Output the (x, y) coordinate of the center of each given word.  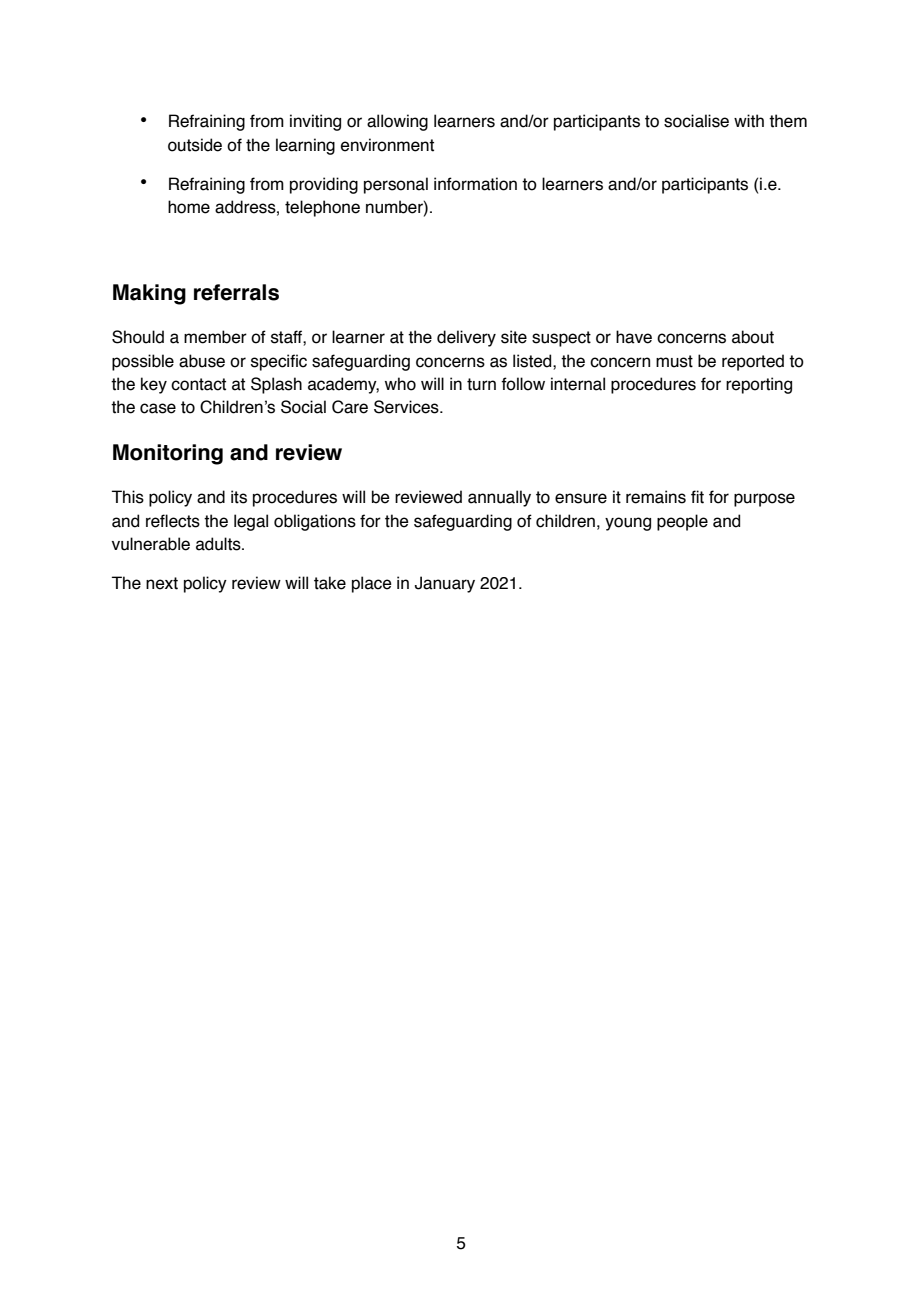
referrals (236, 292)
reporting (759, 385)
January (445, 584)
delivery (466, 338)
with (749, 121)
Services (407, 407)
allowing (397, 122)
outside (195, 145)
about (753, 337)
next (162, 583)
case (158, 408)
